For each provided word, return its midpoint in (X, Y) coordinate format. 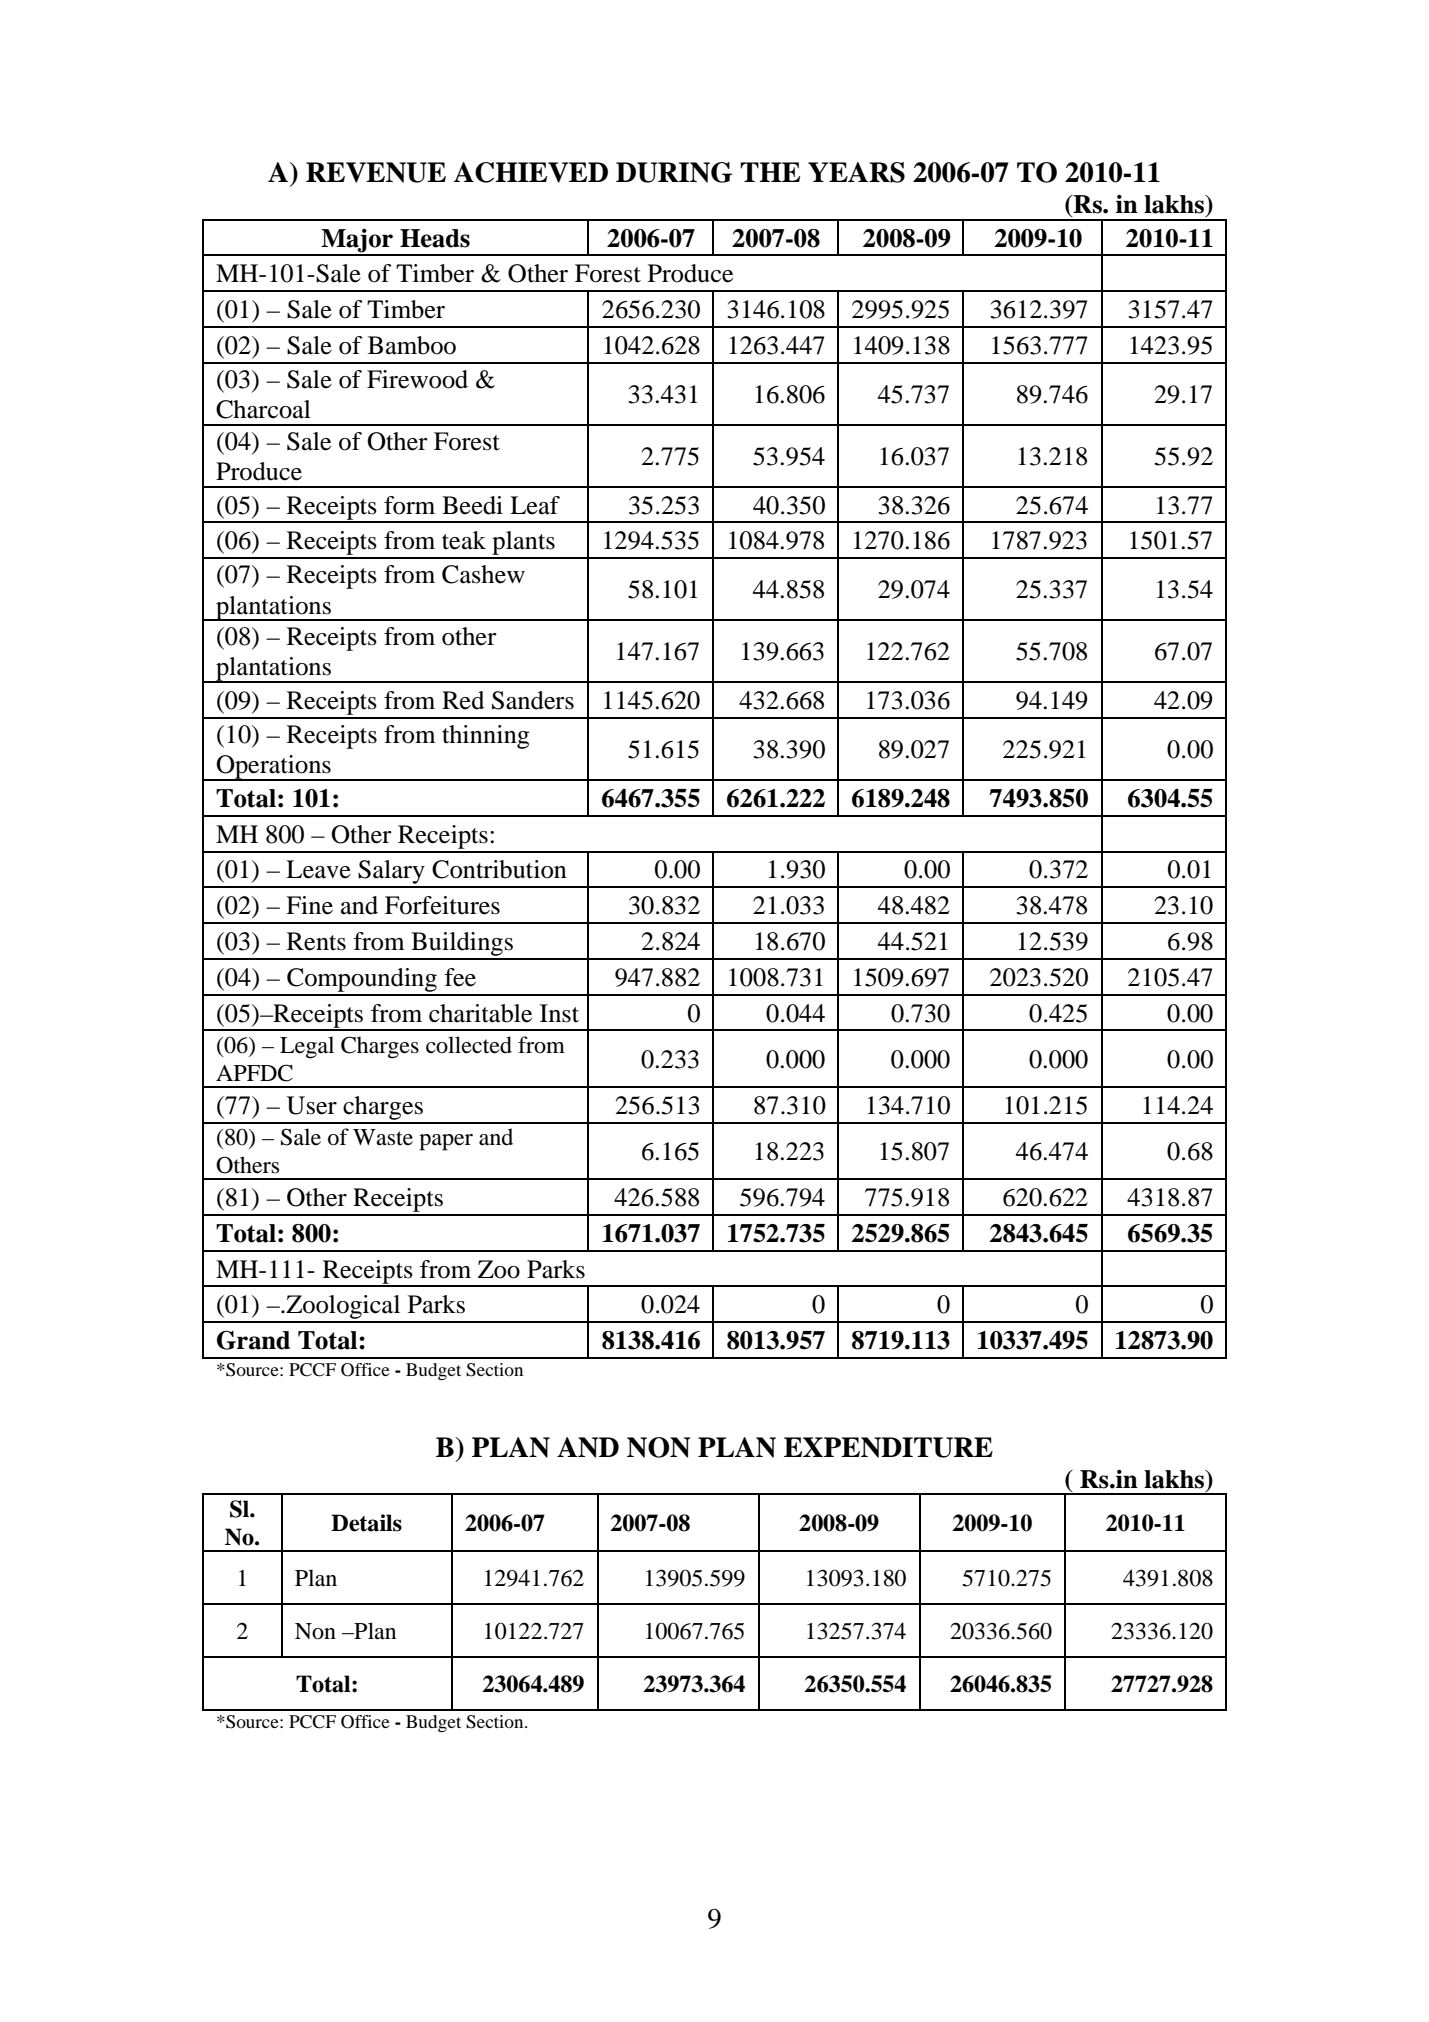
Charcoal (263, 409)
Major (357, 242)
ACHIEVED (531, 172)
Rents (316, 941)
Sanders (533, 700)
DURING (674, 172)
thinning (485, 737)
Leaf (535, 505)
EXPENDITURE (888, 1447)
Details (366, 1523)
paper (446, 1142)
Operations (273, 768)
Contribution (499, 869)
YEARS (856, 172)
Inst (559, 1013)
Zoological (343, 1308)
